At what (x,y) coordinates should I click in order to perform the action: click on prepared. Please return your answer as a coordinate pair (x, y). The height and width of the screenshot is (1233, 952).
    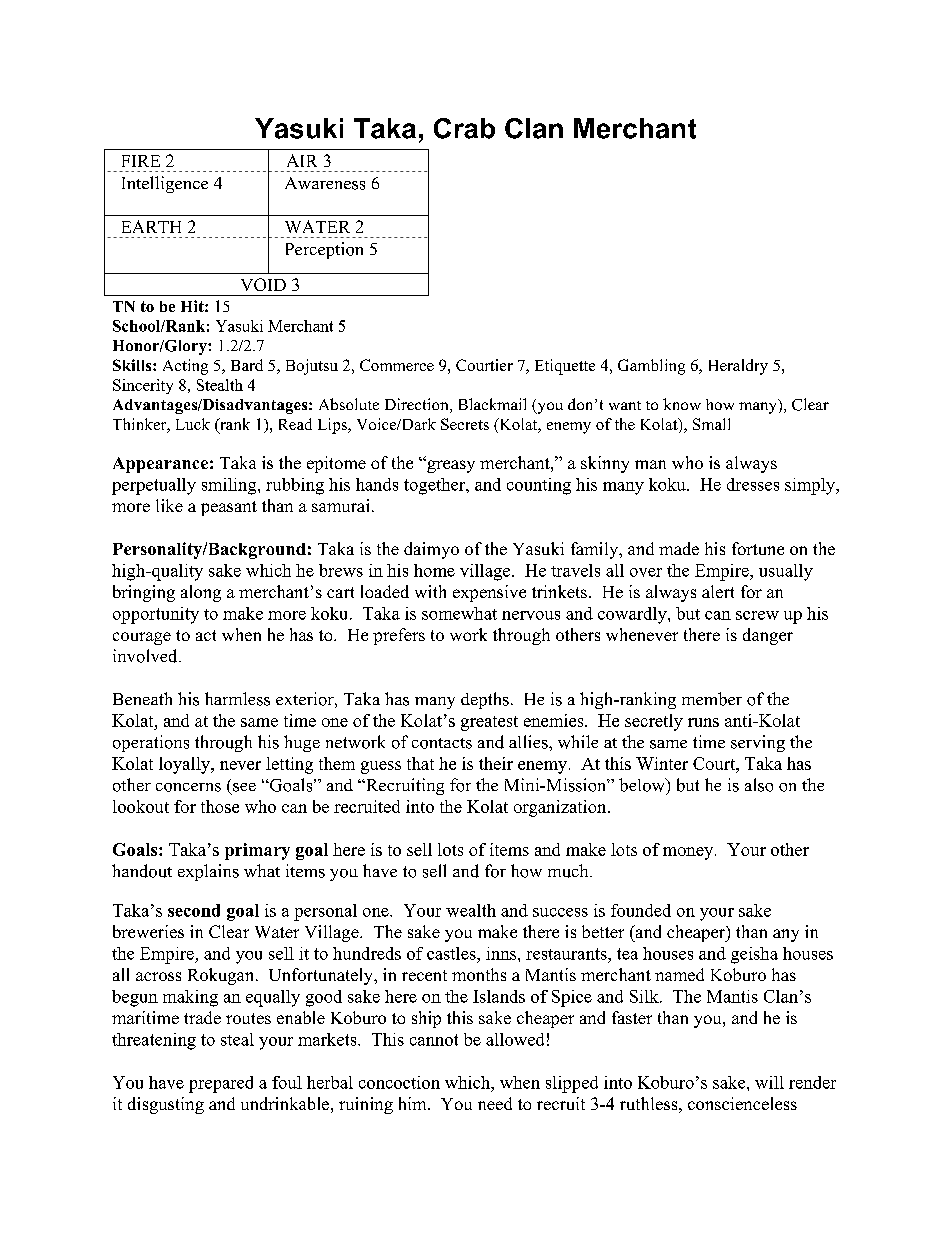
    Looking at the image, I should click on (221, 1084).
